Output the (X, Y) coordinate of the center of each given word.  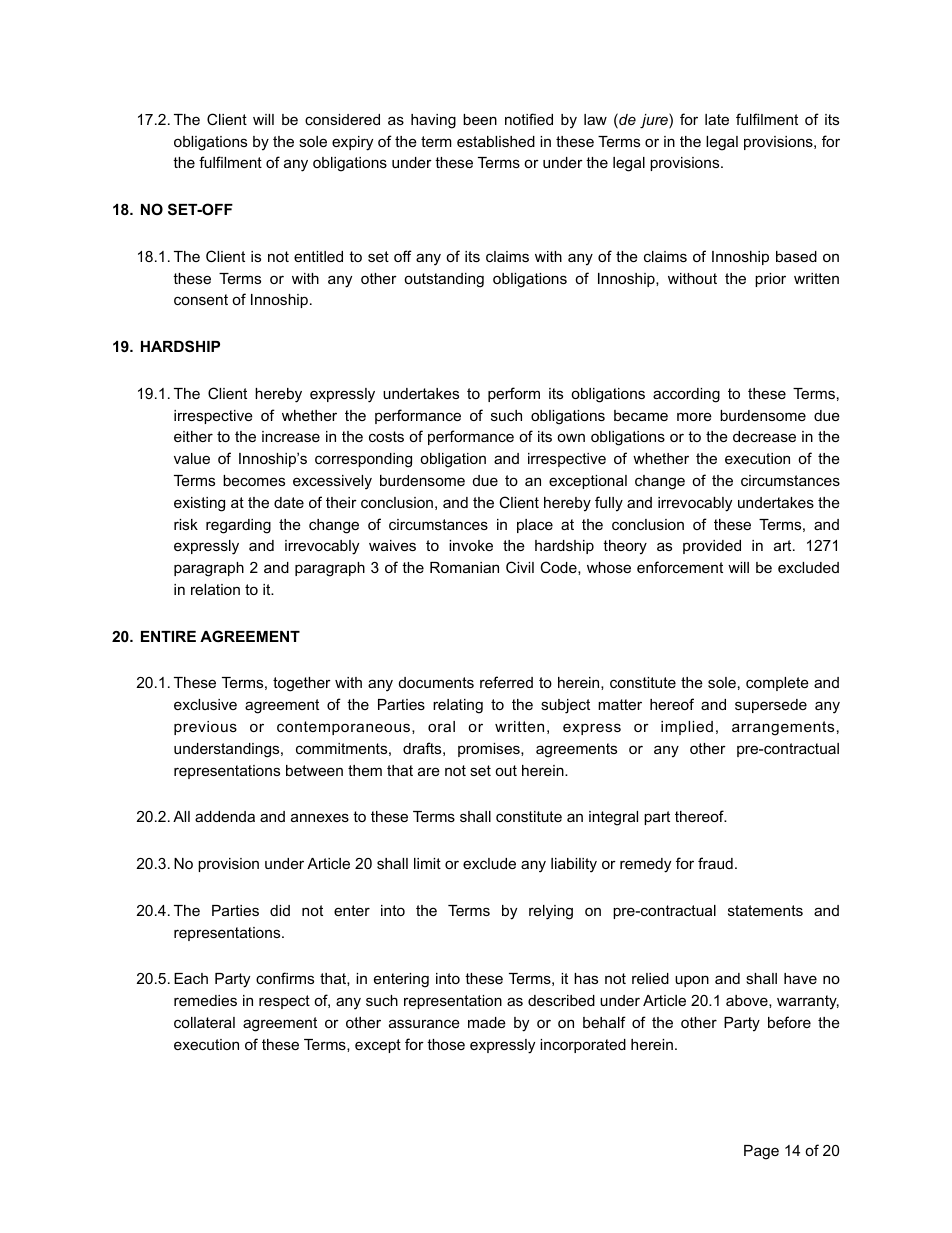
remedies (205, 1000)
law (595, 119)
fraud (715, 863)
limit (427, 863)
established (496, 141)
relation (215, 589)
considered (342, 119)
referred (506, 682)
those (446, 1044)
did (280, 910)
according (686, 395)
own (571, 437)
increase (291, 436)
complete (777, 684)
